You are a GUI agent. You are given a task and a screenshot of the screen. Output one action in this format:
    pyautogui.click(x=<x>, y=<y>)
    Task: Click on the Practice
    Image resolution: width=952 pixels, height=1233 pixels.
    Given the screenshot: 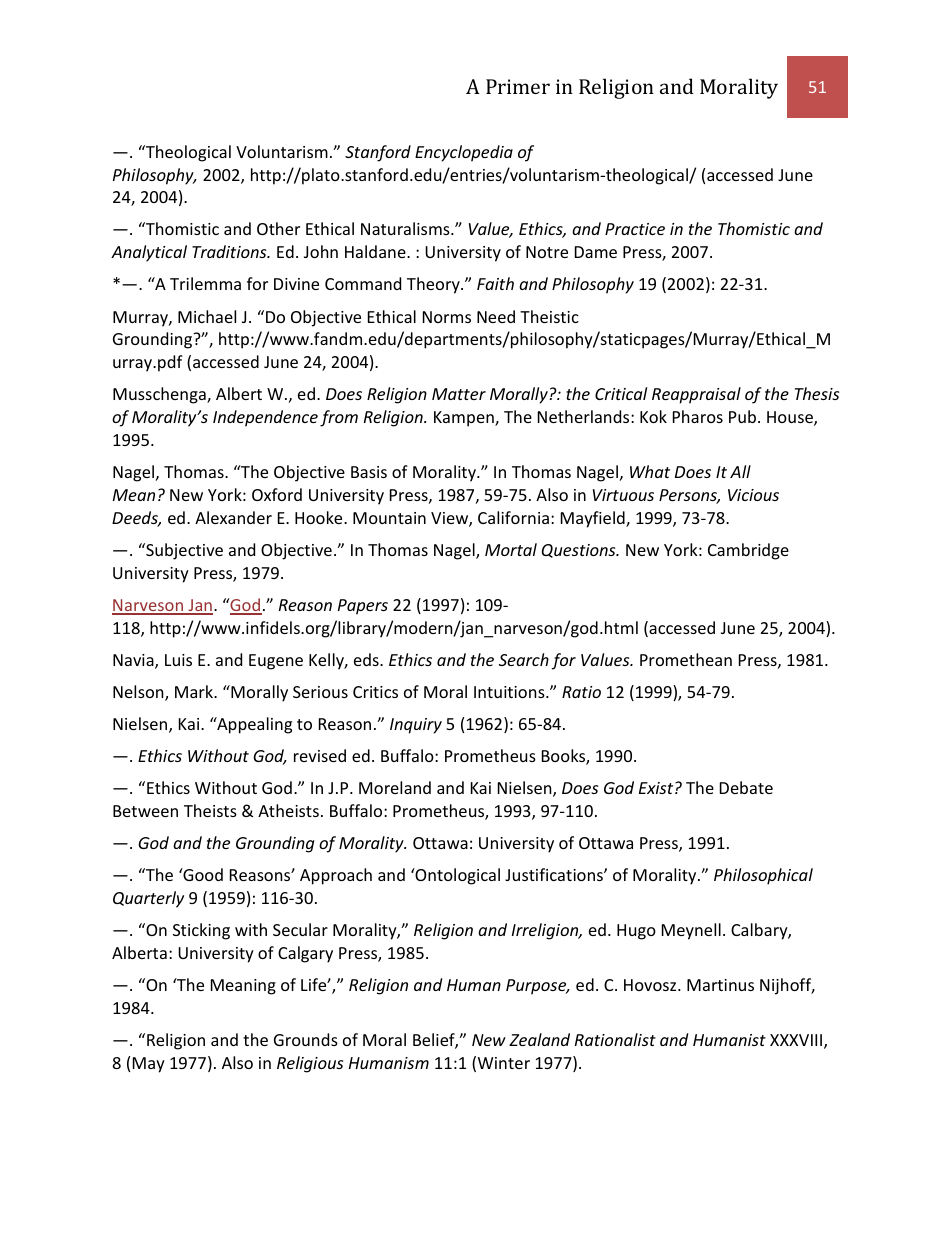 What is the action you would take?
    pyautogui.click(x=635, y=229)
